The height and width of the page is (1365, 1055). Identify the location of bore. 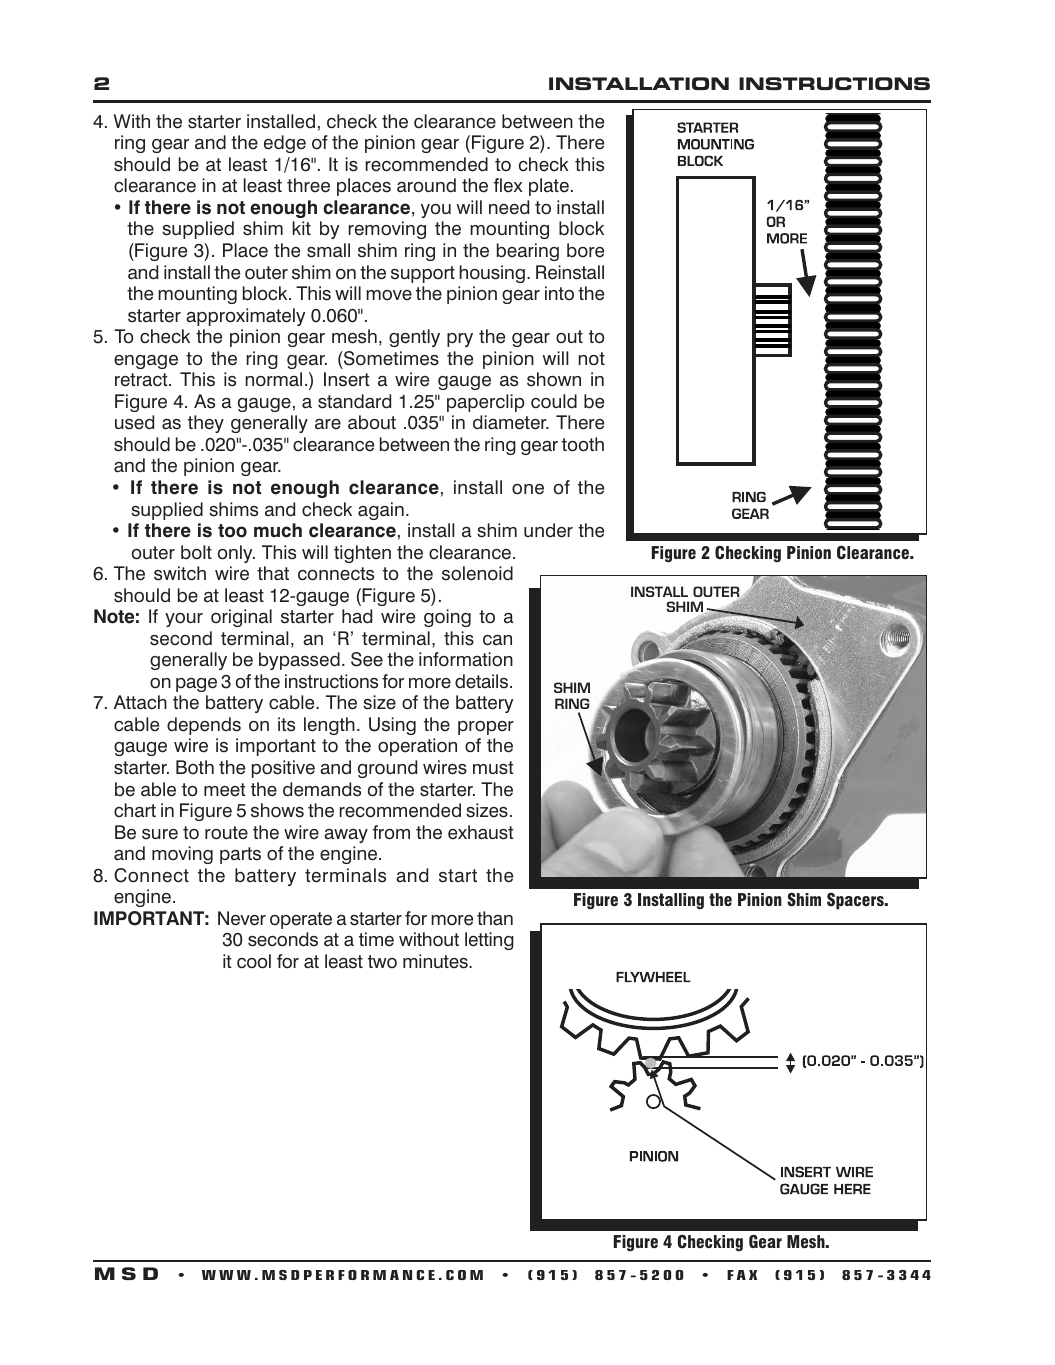
(585, 250).
